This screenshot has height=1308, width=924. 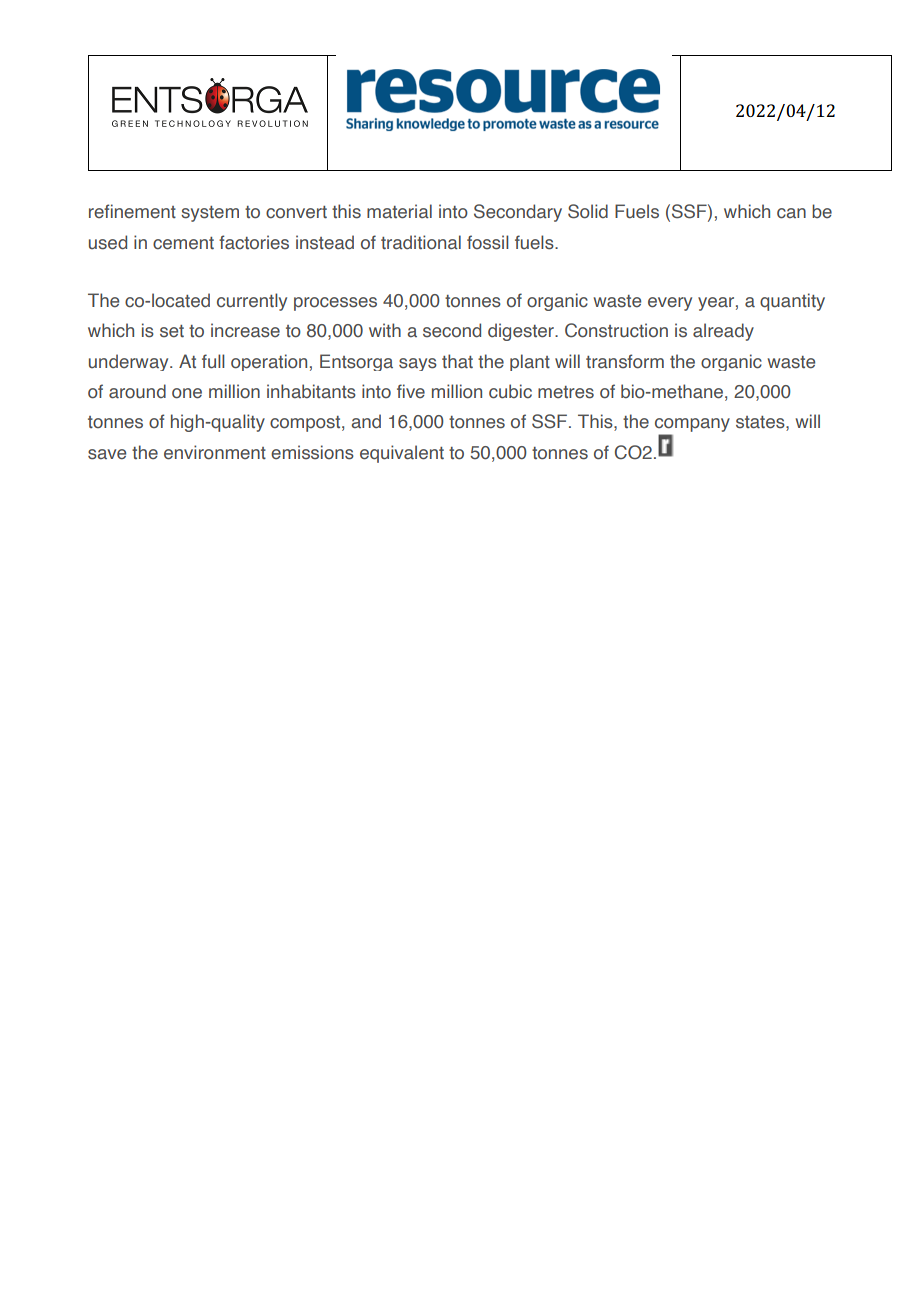 I want to click on material, so click(x=399, y=211).
